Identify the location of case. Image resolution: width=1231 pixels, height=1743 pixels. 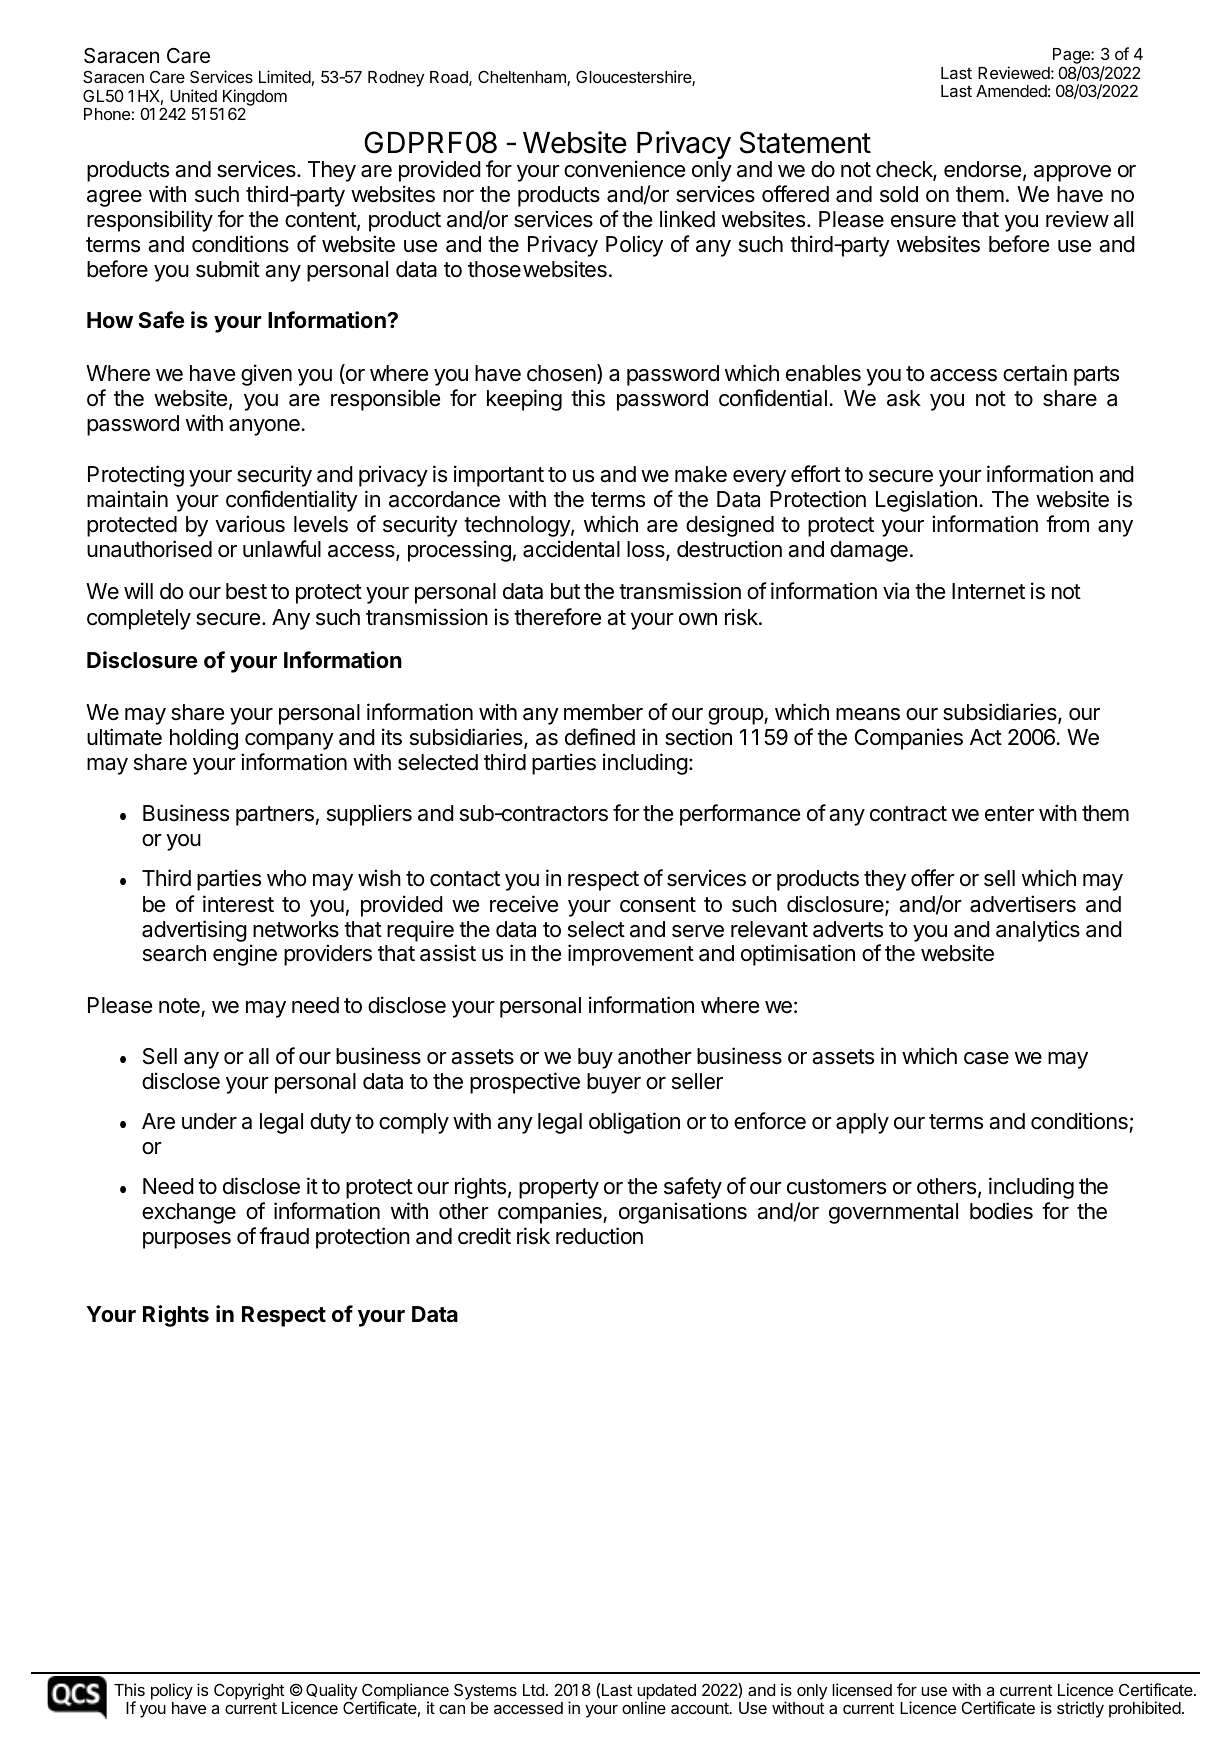
(986, 1058).
